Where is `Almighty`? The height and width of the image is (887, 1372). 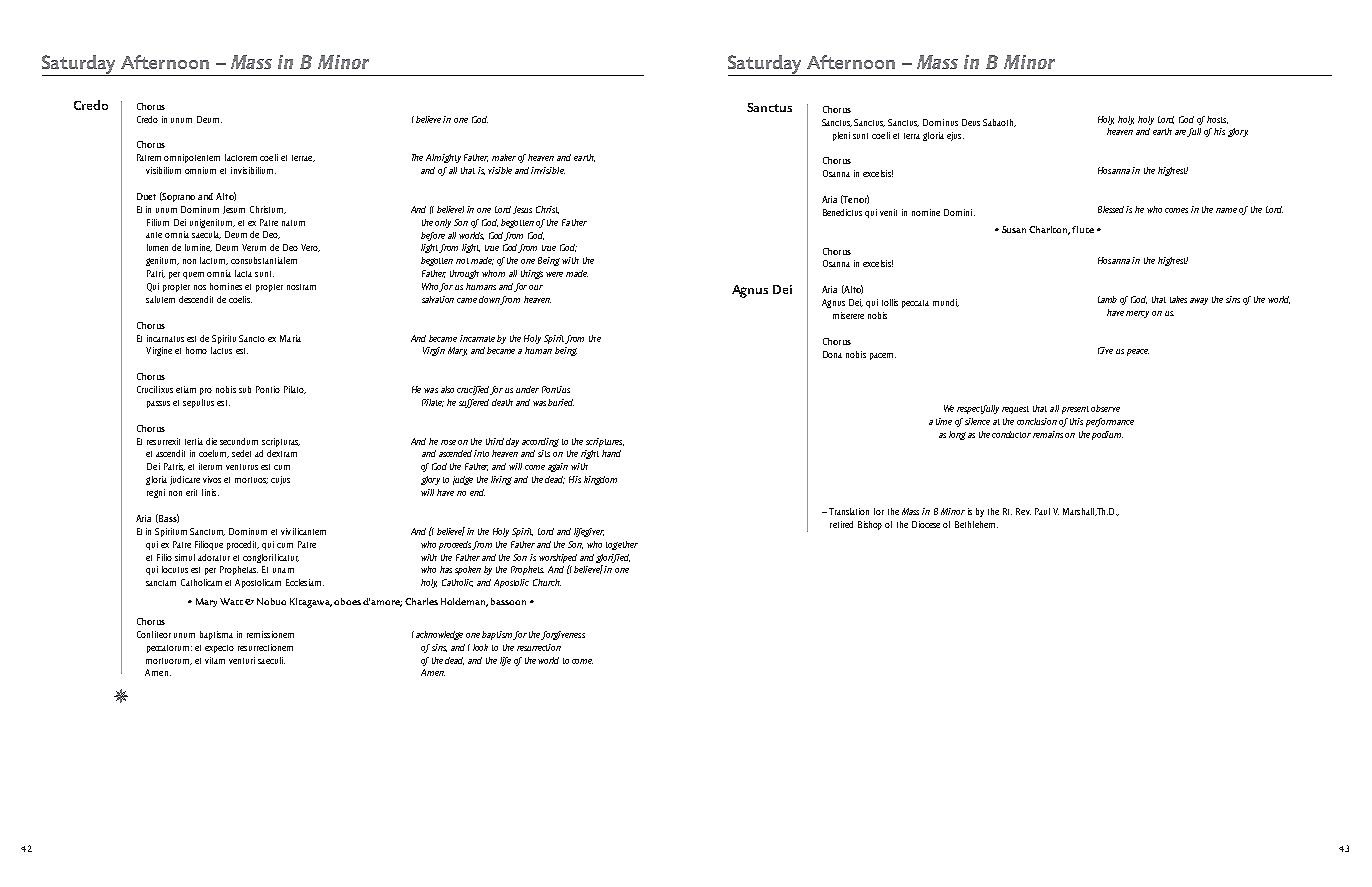 Almighty is located at coordinates (443, 158).
